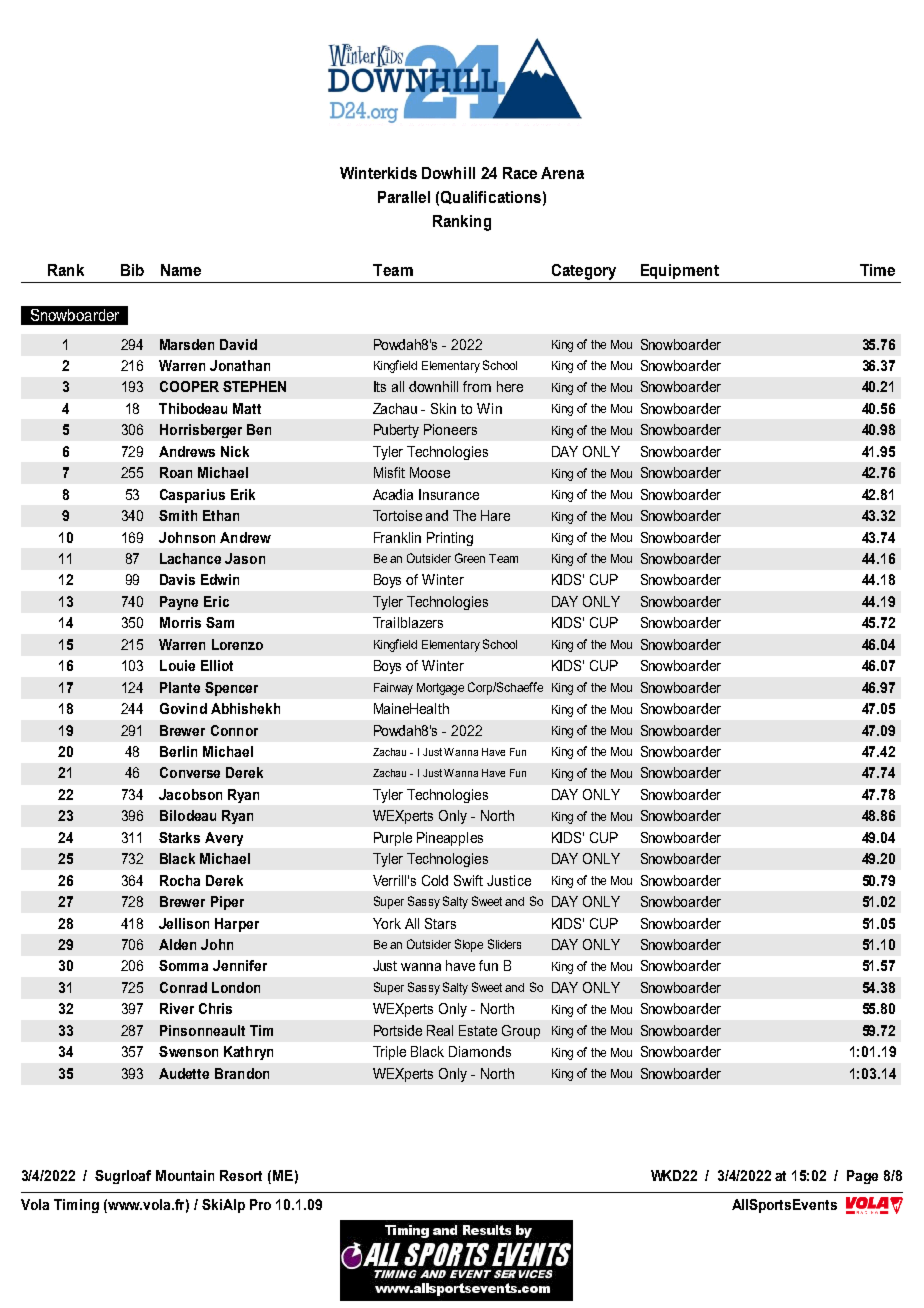 The height and width of the document is (1308, 924). What do you see at coordinates (181, 270) in the document?
I see `Name` at bounding box center [181, 270].
